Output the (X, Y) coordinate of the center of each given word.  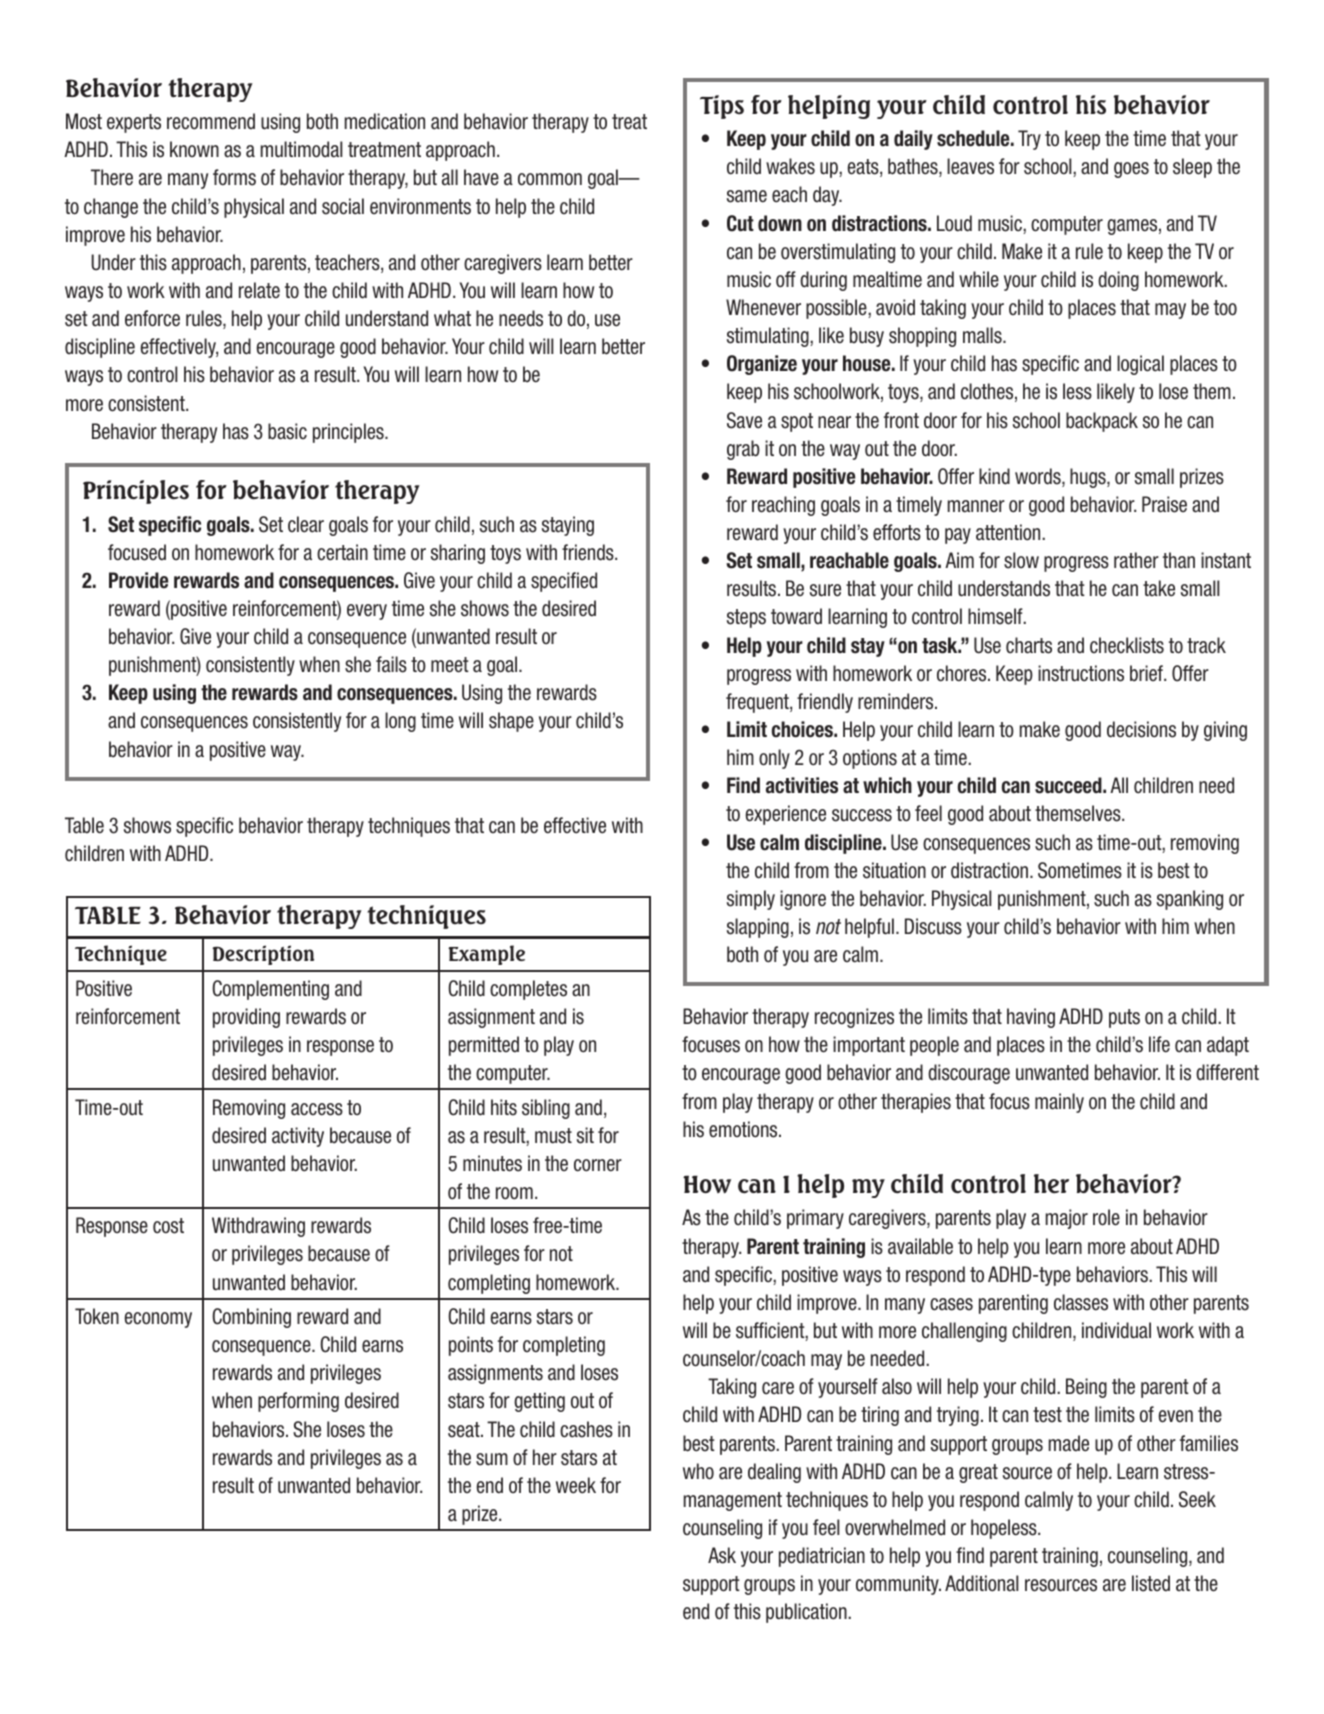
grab (743, 450)
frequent (758, 703)
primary (815, 1219)
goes (1131, 170)
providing (246, 1018)
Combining (251, 1318)
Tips (722, 107)
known (194, 149)
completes (528, 990)
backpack (1102, 422)
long (400, 722)
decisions (1141, 729)
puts (1124, 1018)
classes (1081, 1302)
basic (287, 431)
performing (298, 1402)
